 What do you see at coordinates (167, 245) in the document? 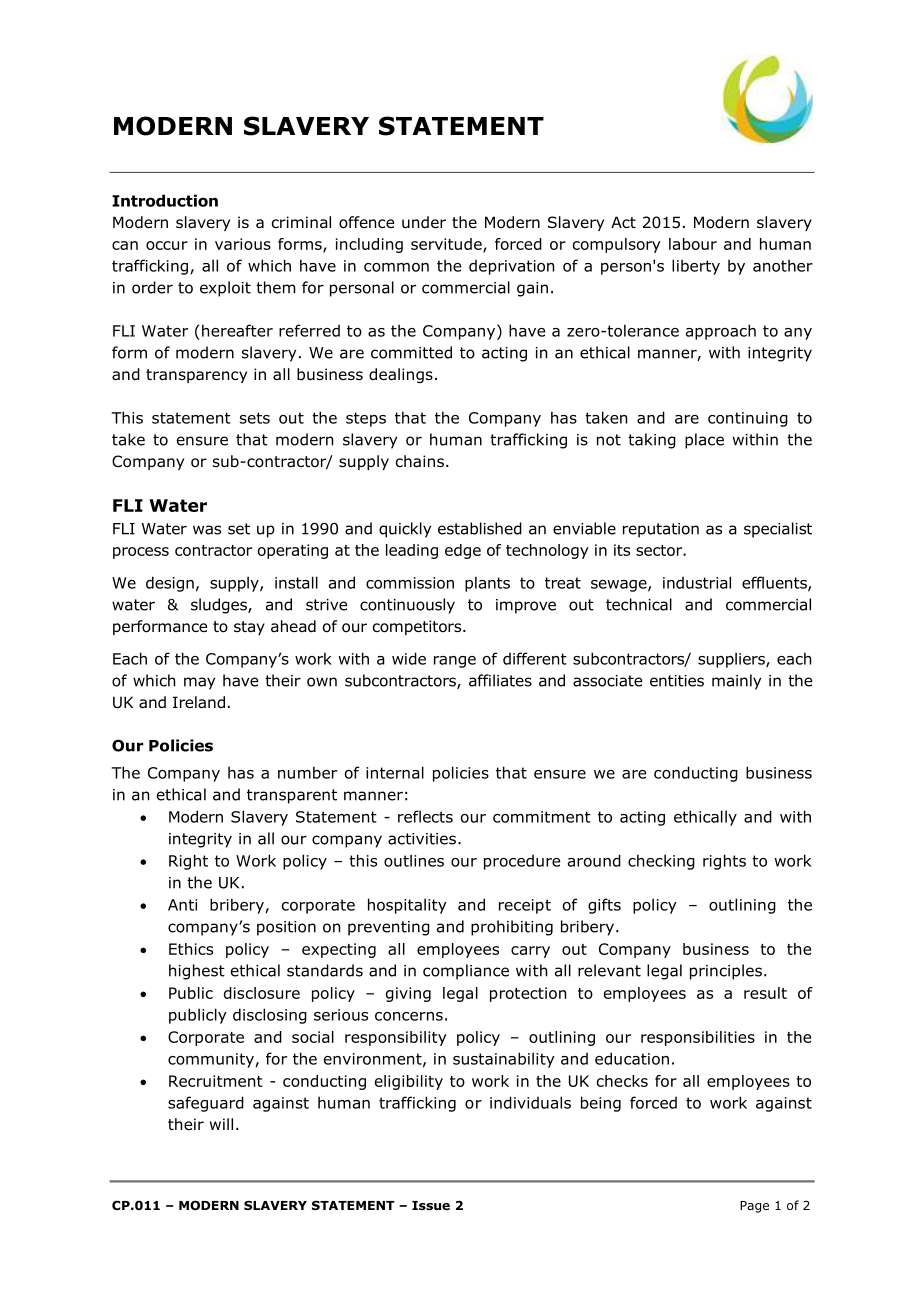
I see `occur` at bounding box center [167, 245].
